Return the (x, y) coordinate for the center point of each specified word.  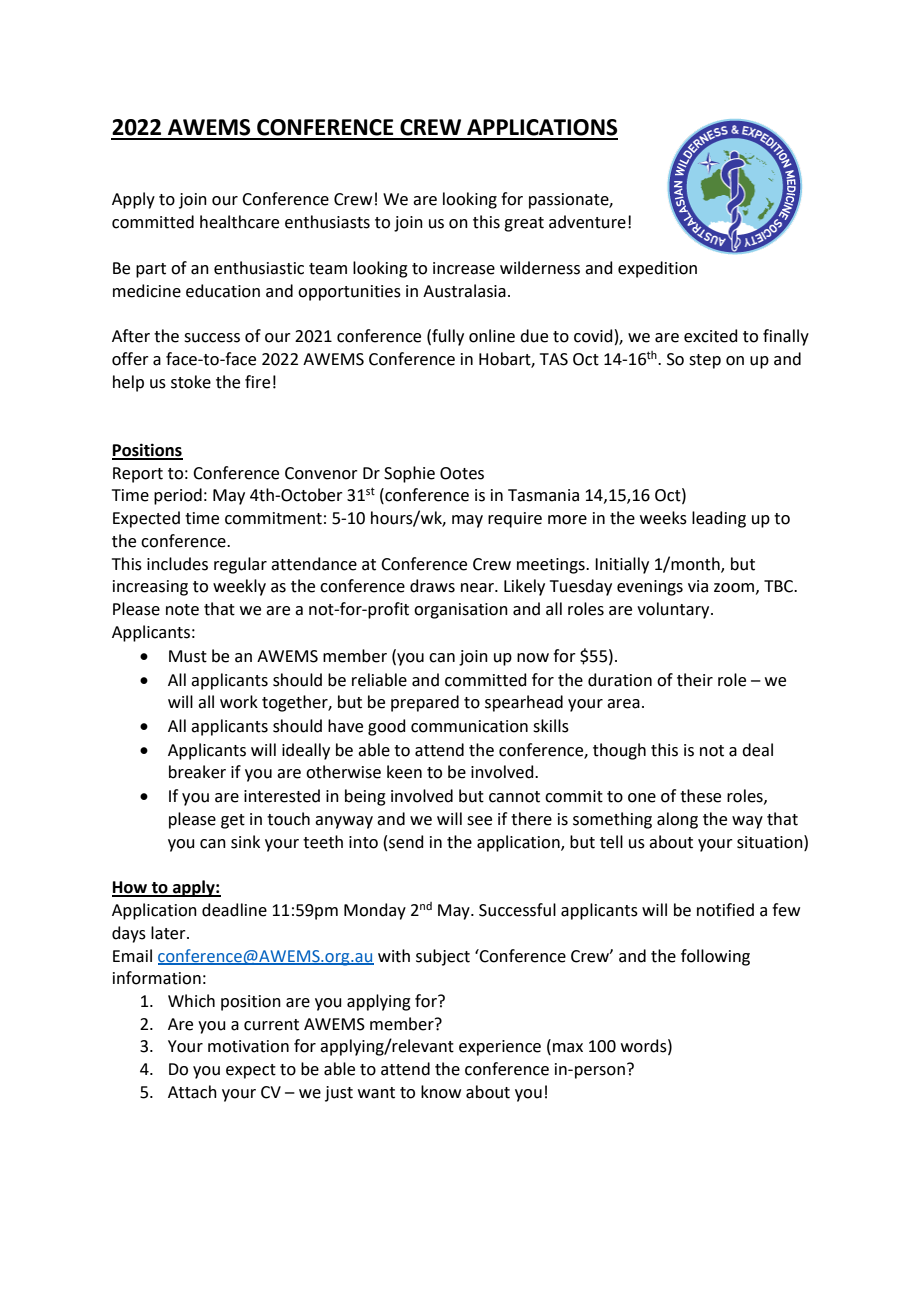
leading (719, 519)
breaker (197, 772)
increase (464, 268)
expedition (657, 269)
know (441, 1092)
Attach (192, 1092)
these (700, 796)
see (479, 821)
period (178, 496)
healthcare (239, 222)
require (515, 520)
